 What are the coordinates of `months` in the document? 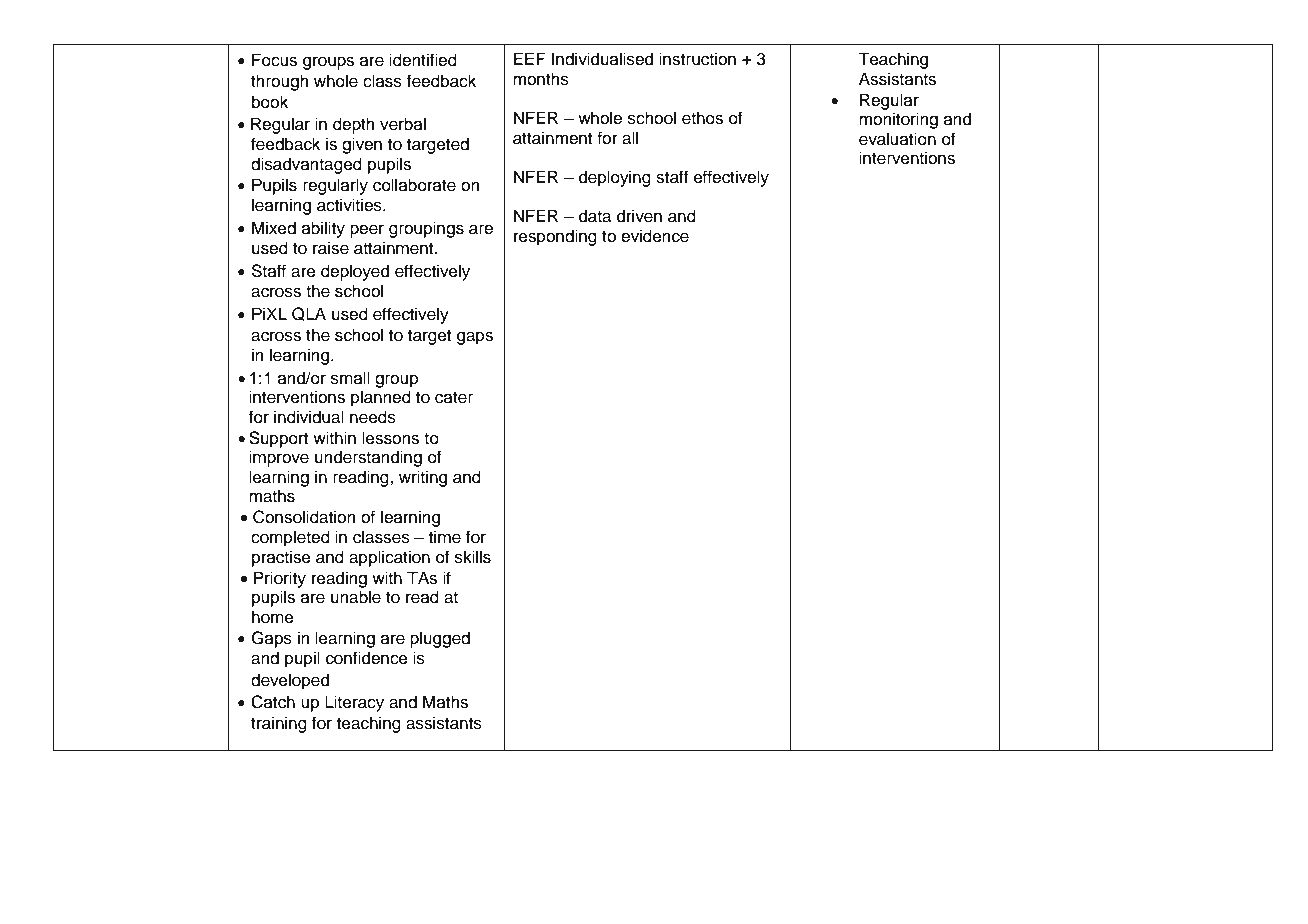 It's located at (541, 79).
